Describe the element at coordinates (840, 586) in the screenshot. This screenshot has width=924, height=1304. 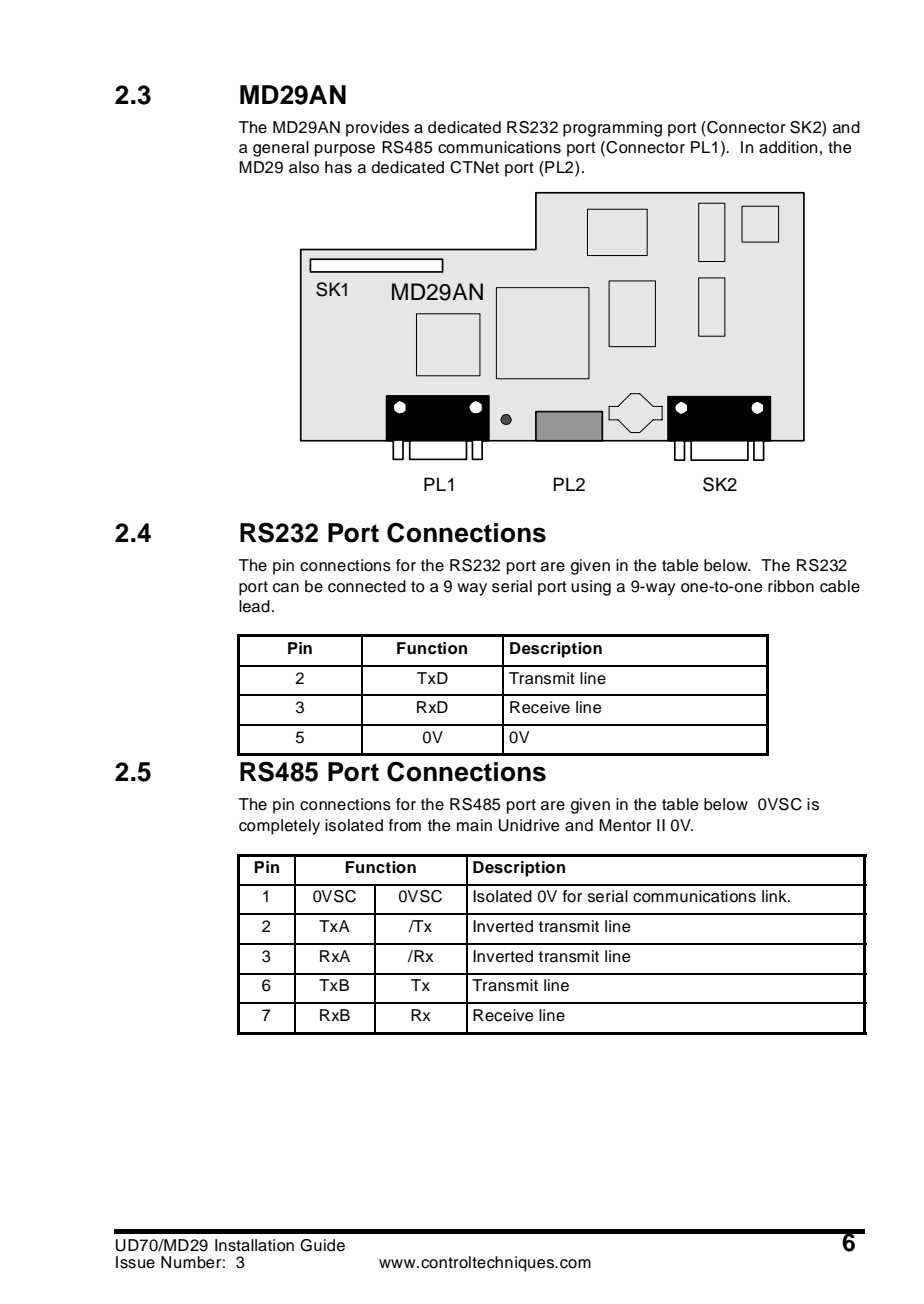
I see `cable` at that location.
